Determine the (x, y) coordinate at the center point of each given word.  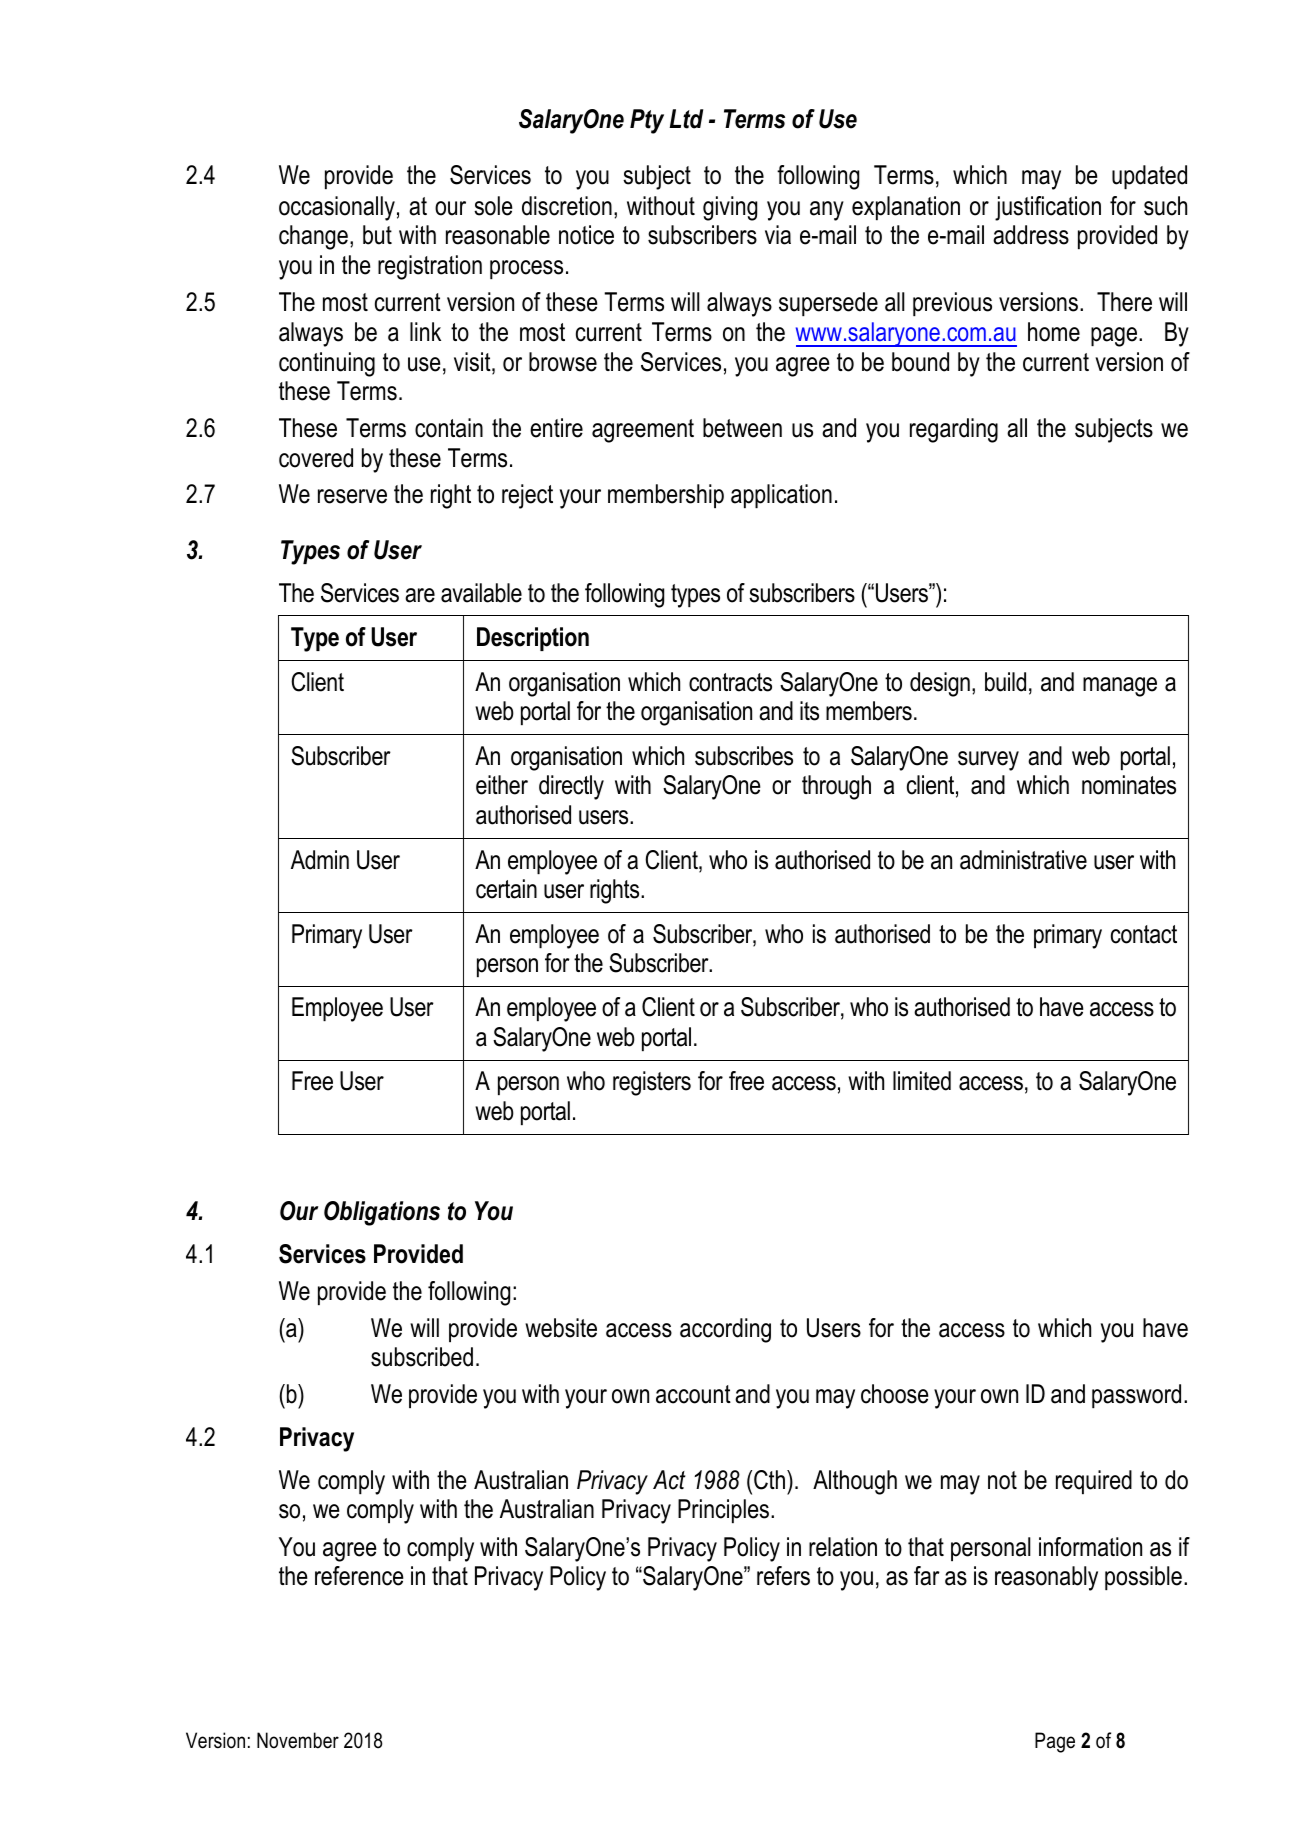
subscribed (422, 1357)
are (420, 595)
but (377, 235)
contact (1144, 934)
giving (730, 208)
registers (652, 1083)
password (1136, 1396)
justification (1048, 208)
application (781, 496)
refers (783, 1576)
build (1005, 682)
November (298, 1740)
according (725, 1330)
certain (506, 889)
